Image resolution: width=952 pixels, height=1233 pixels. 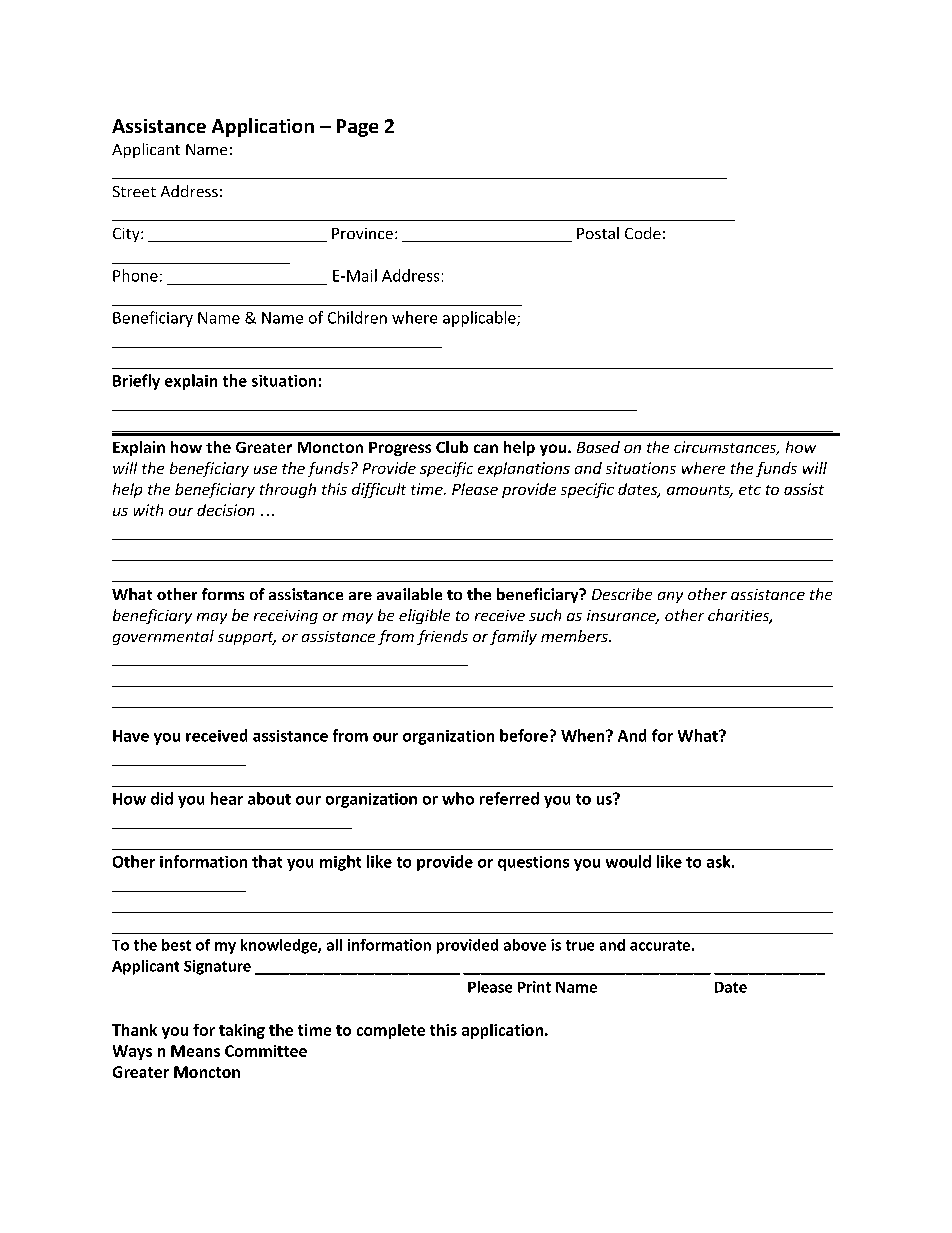 I want to click on Code, so click(x=643, y=233).
